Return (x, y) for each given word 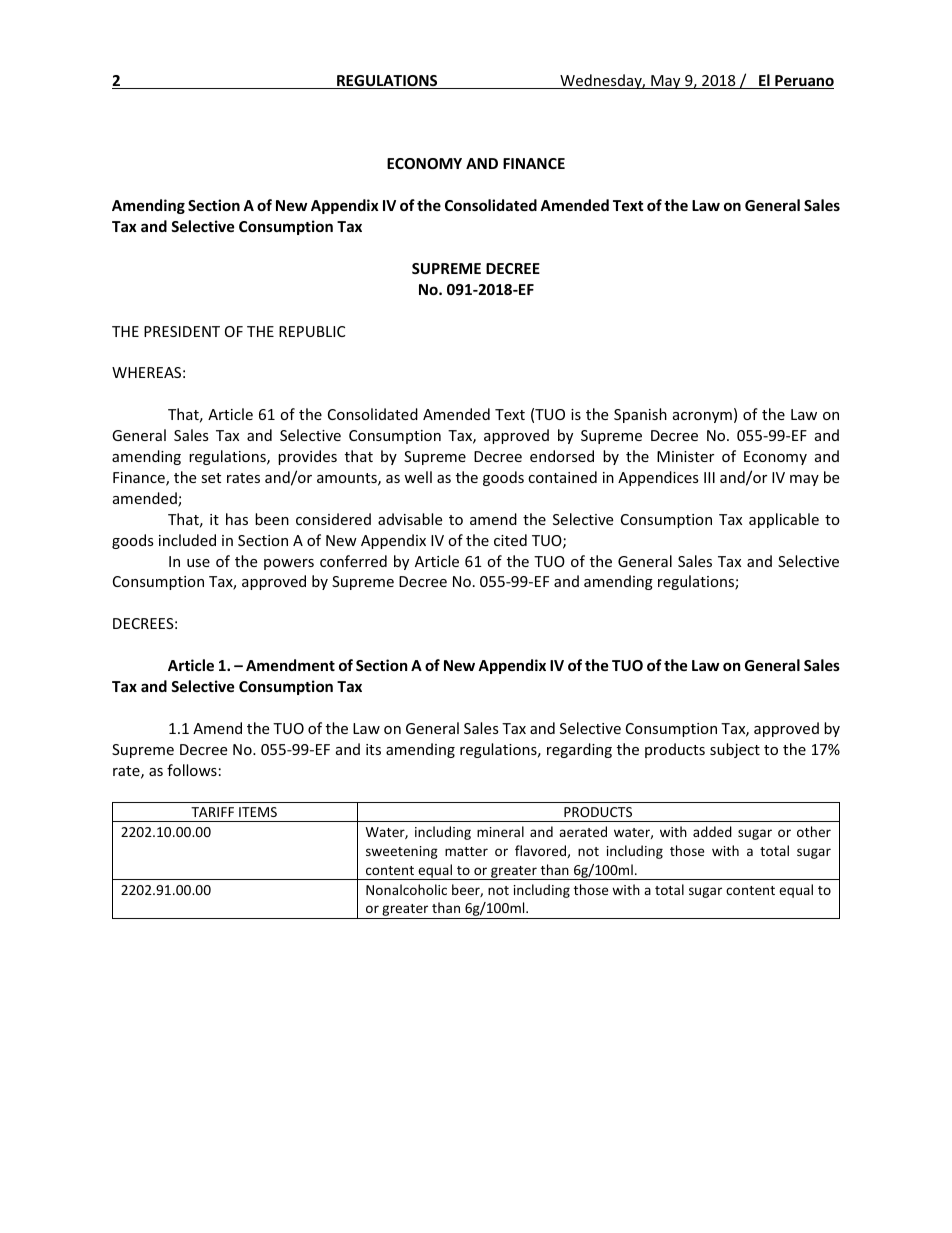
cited (510, 540)
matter (466, 851)
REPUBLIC (312, 331)
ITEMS (258, 812)
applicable (784, 520)
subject (735, 750)
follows (192, 770)
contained (562, 477)
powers (289, 564)
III (709, 477)
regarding (579, 750)
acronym (702, 417)
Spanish (640, 415)
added (712, 831)
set (211, 478)
